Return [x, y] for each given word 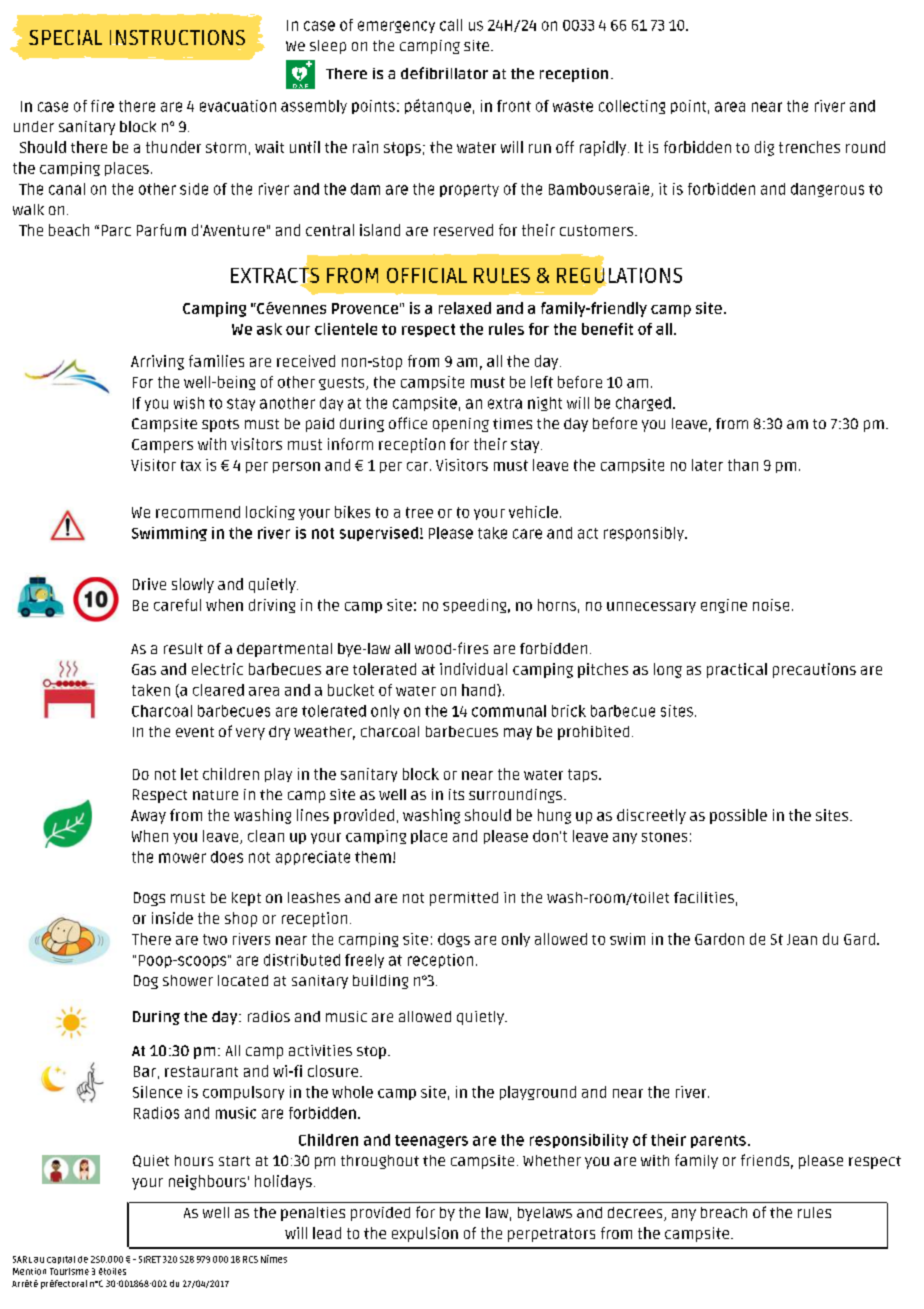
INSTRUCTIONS [177, 37]
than [743, 465]
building [380, 982]
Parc [116, 230]
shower [188, 980]
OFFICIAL [427, 275]
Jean [802, 939]
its [456, 794]
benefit [607, 329]
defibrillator [444, 73]
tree [419, 512]
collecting [632, 107]
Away [148, 817]
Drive [149, 584]
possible [738, 816]
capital [61, 1260]
